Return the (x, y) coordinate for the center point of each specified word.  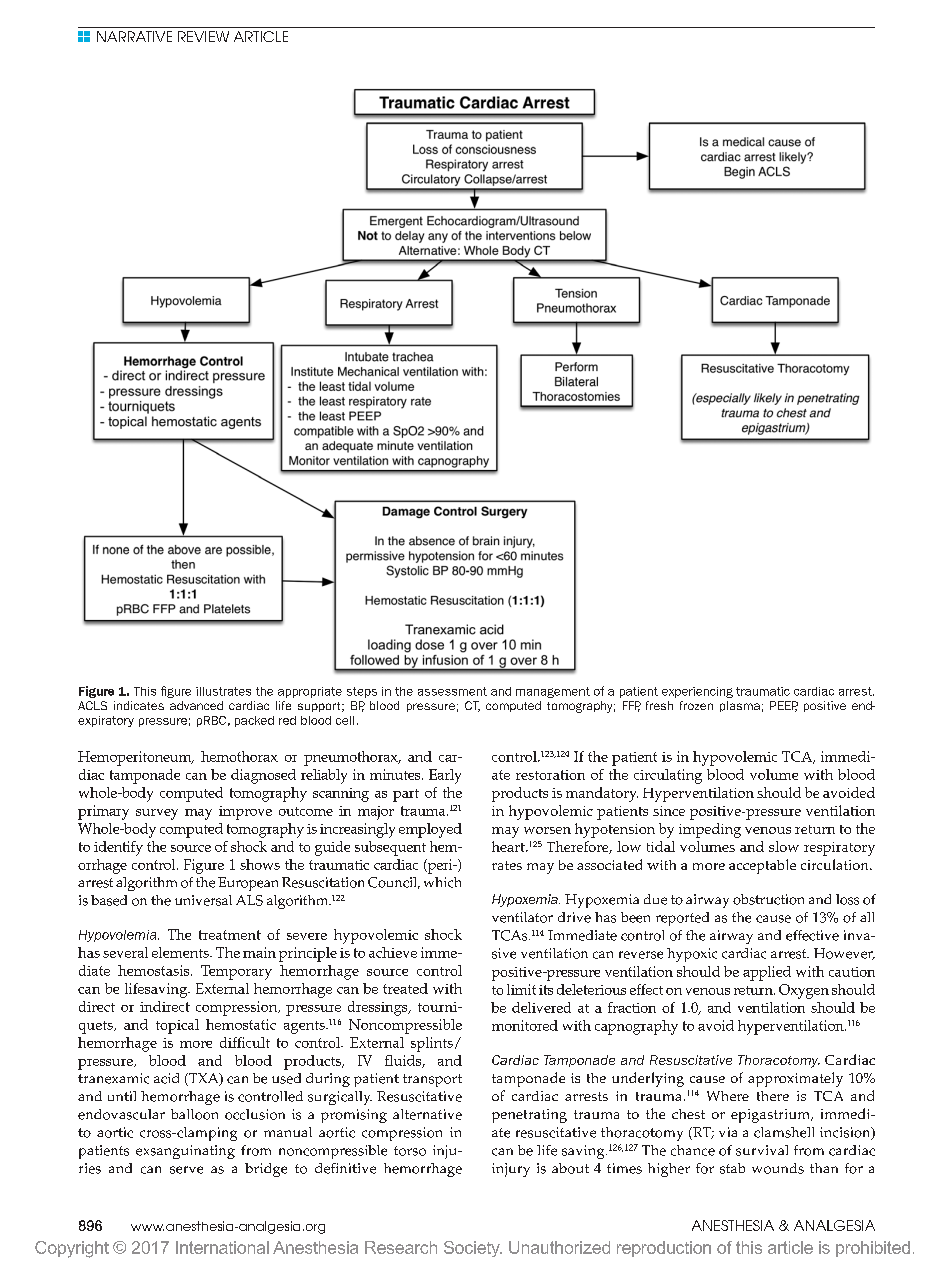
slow (784, 846)
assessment (452, 691)
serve (186, 1170)
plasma (740, 706)
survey (157, 814)
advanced (196, 705)
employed (430, 830)
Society (473, 1249)
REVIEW (203, 36)
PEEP (784, 706)
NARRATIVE (134, 36)
